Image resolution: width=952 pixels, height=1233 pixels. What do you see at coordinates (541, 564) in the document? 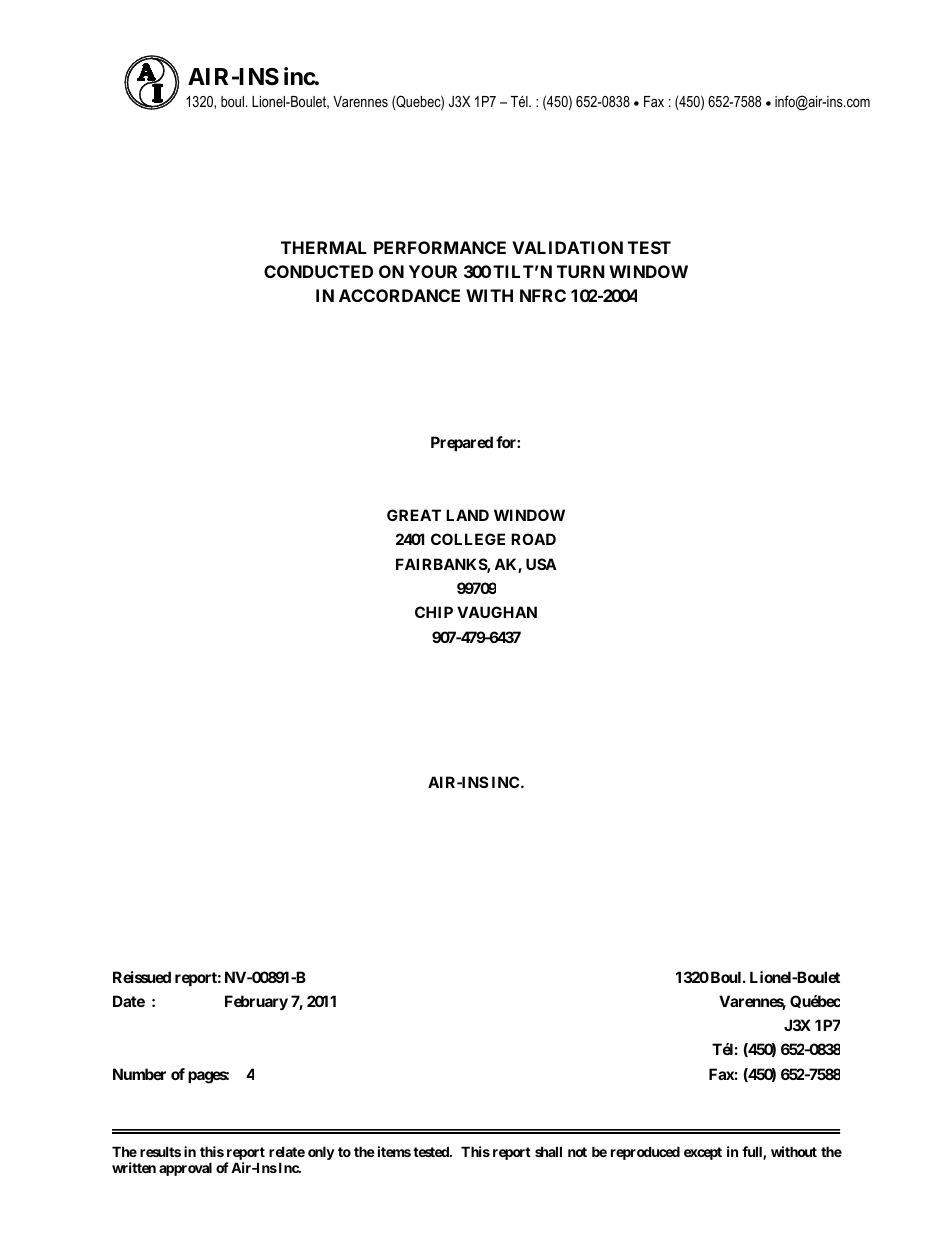
I see `USA` at bounding box center [541, 564].
